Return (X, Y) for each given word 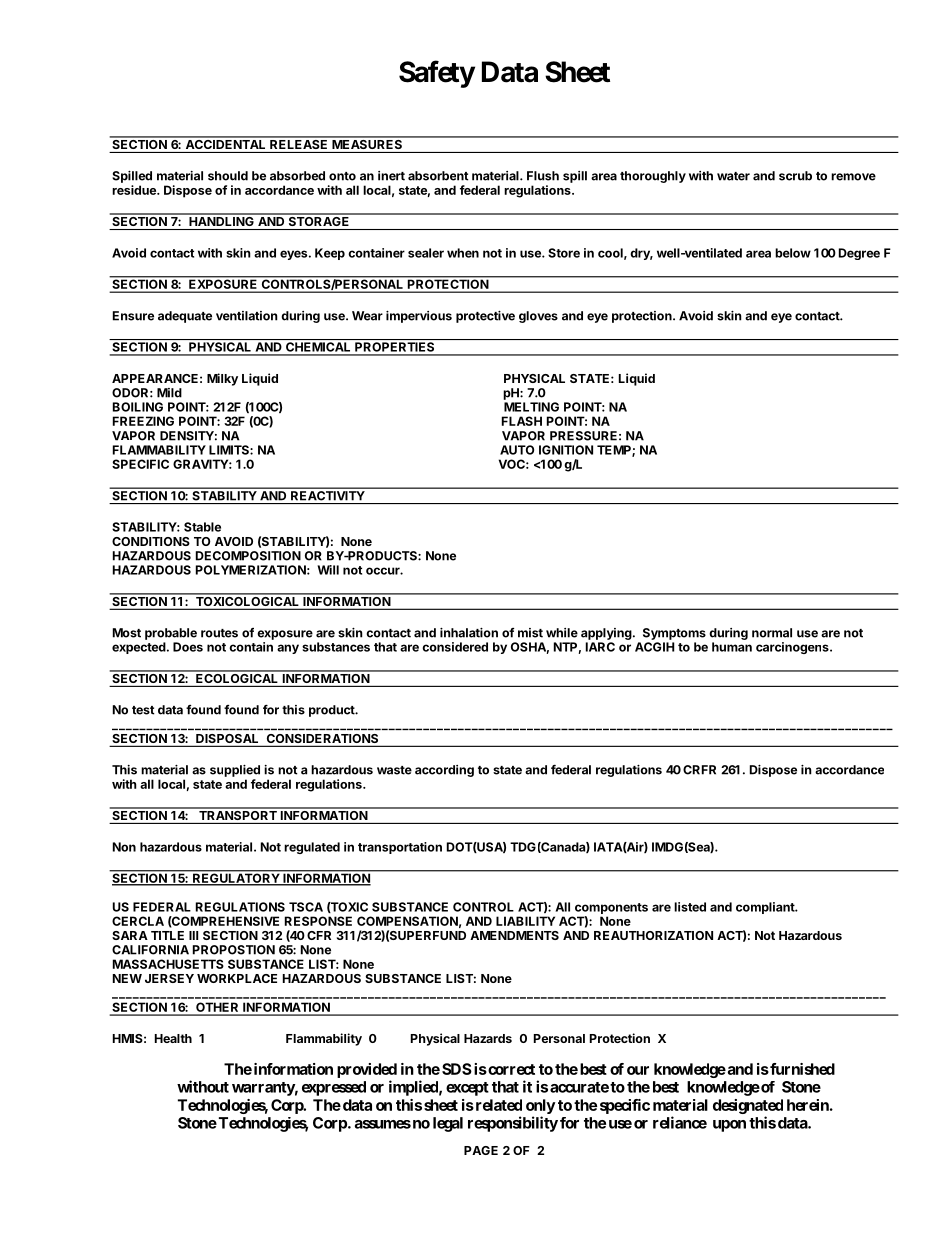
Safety (437, 74)
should (228, 176)
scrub (795, 176)
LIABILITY (525, 921)
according (444, 771)
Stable (202, 527)
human (732, 647)
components (611, 908)
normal (772, 633)
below (793, 253)
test (143, 710)
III (193, 935)
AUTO (517, 450)
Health (173, 1038)
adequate (185, 317)
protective (485, 317)
